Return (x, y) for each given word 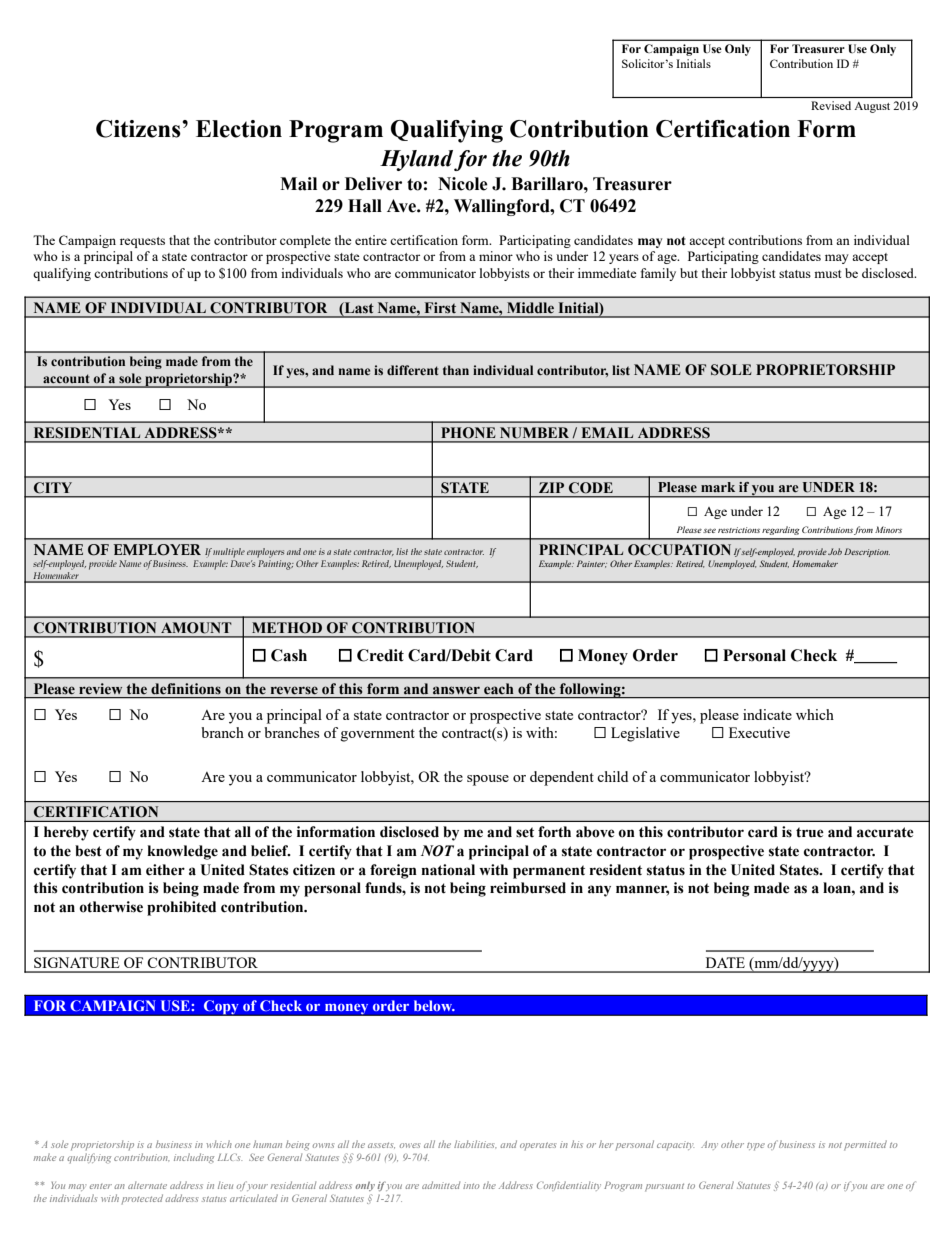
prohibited (181, 908)
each (499, 689)
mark (718, 487)
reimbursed (528, 888)
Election (239, 129)
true (810, 832)
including (194, 1158)
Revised (831, 105)
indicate (767, 714)
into (471, 1185)
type (756, 1147)
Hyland (416, 160)
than (456, 370)
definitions (186, 688)
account (66, 378)
